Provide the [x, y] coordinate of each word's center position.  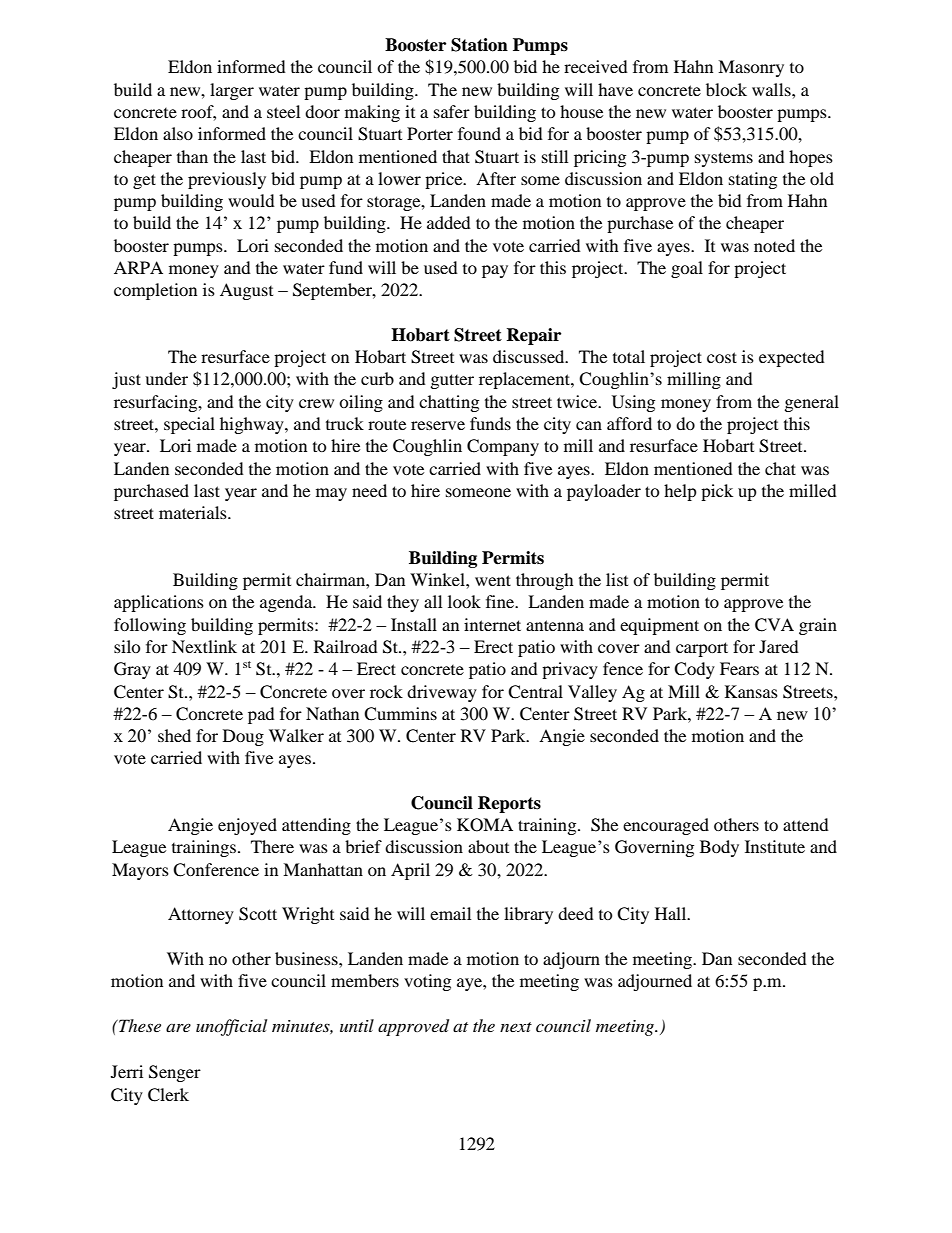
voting [427, 982]
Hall [672, 913]
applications [159, 603]
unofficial [231, 1027]
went [493, 580]
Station [479, 45]
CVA [774, 625]
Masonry [751, 68]
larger [232, 91]
